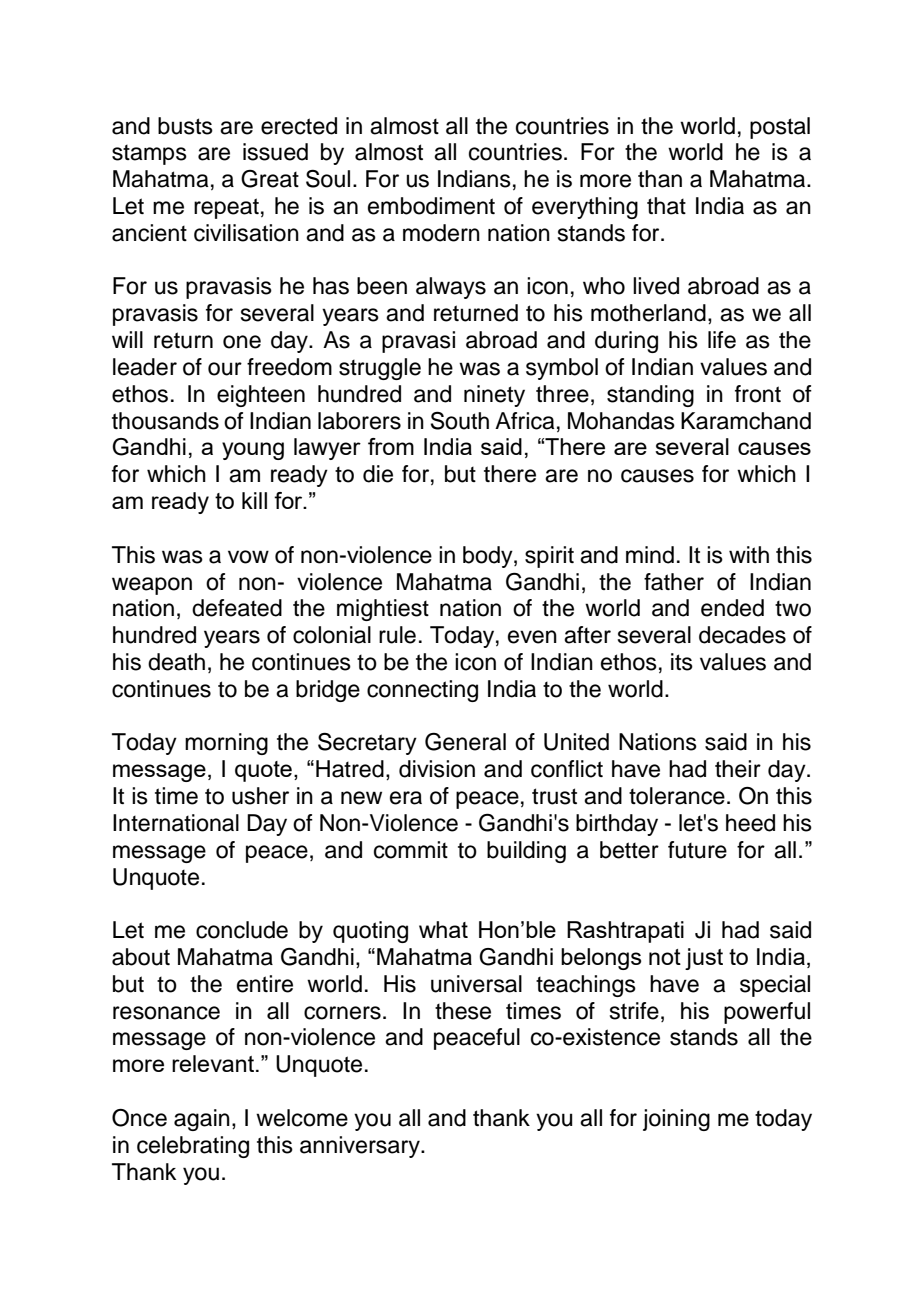  I want to click on our, so click(225, 369).
